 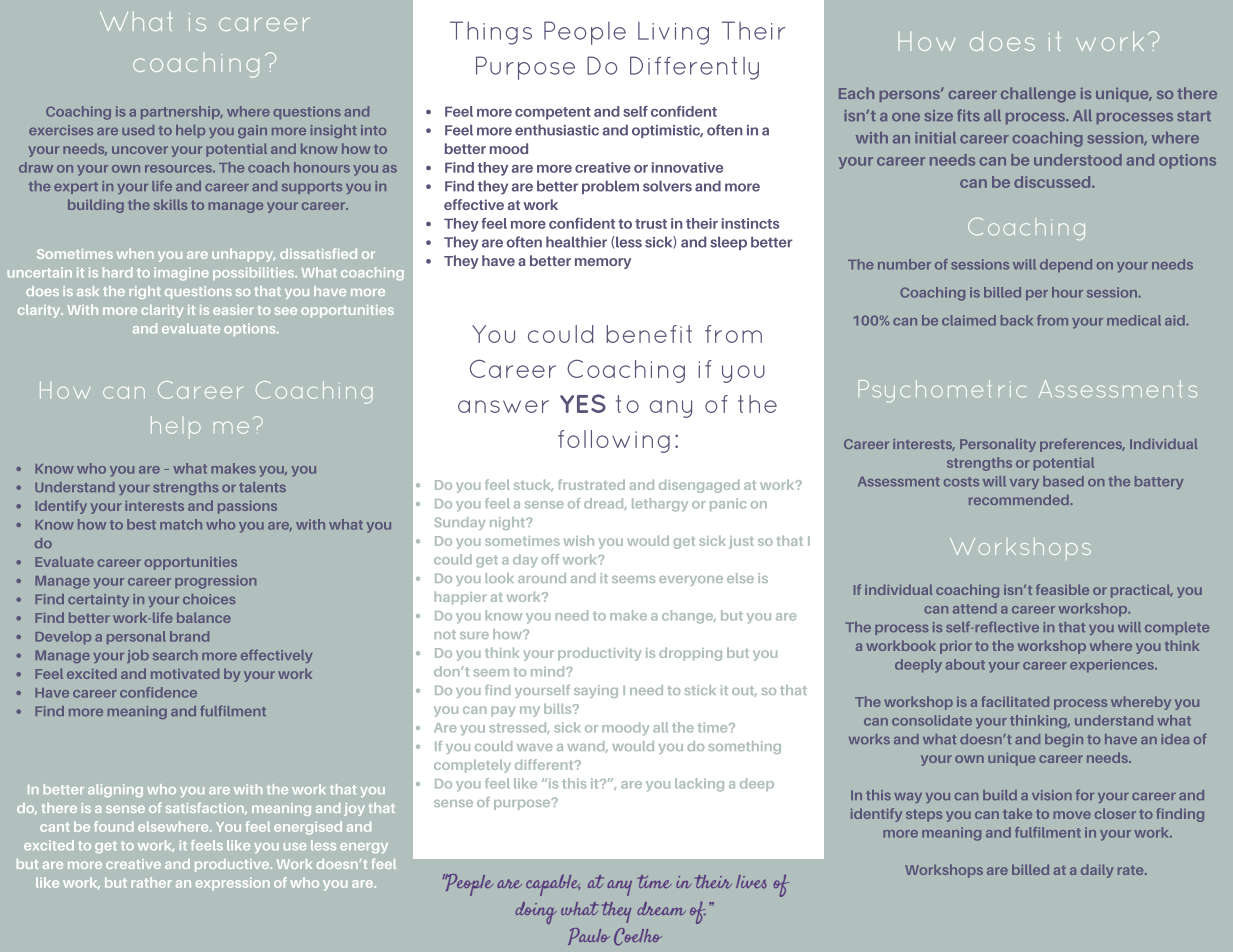 I want to click on lethargy, so click(x=660, y=505).
